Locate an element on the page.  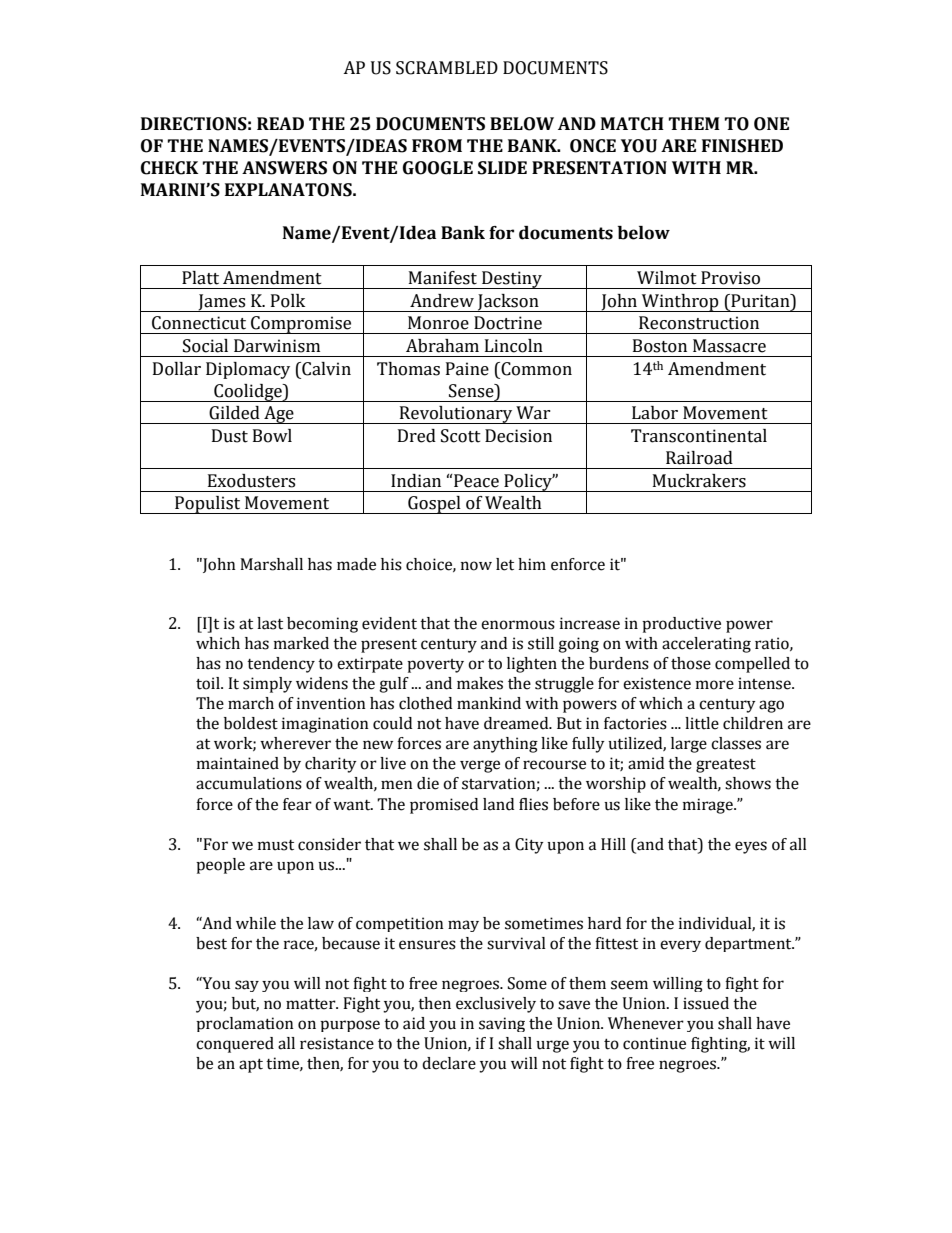
issued is located at coordinates (706, 1003).
